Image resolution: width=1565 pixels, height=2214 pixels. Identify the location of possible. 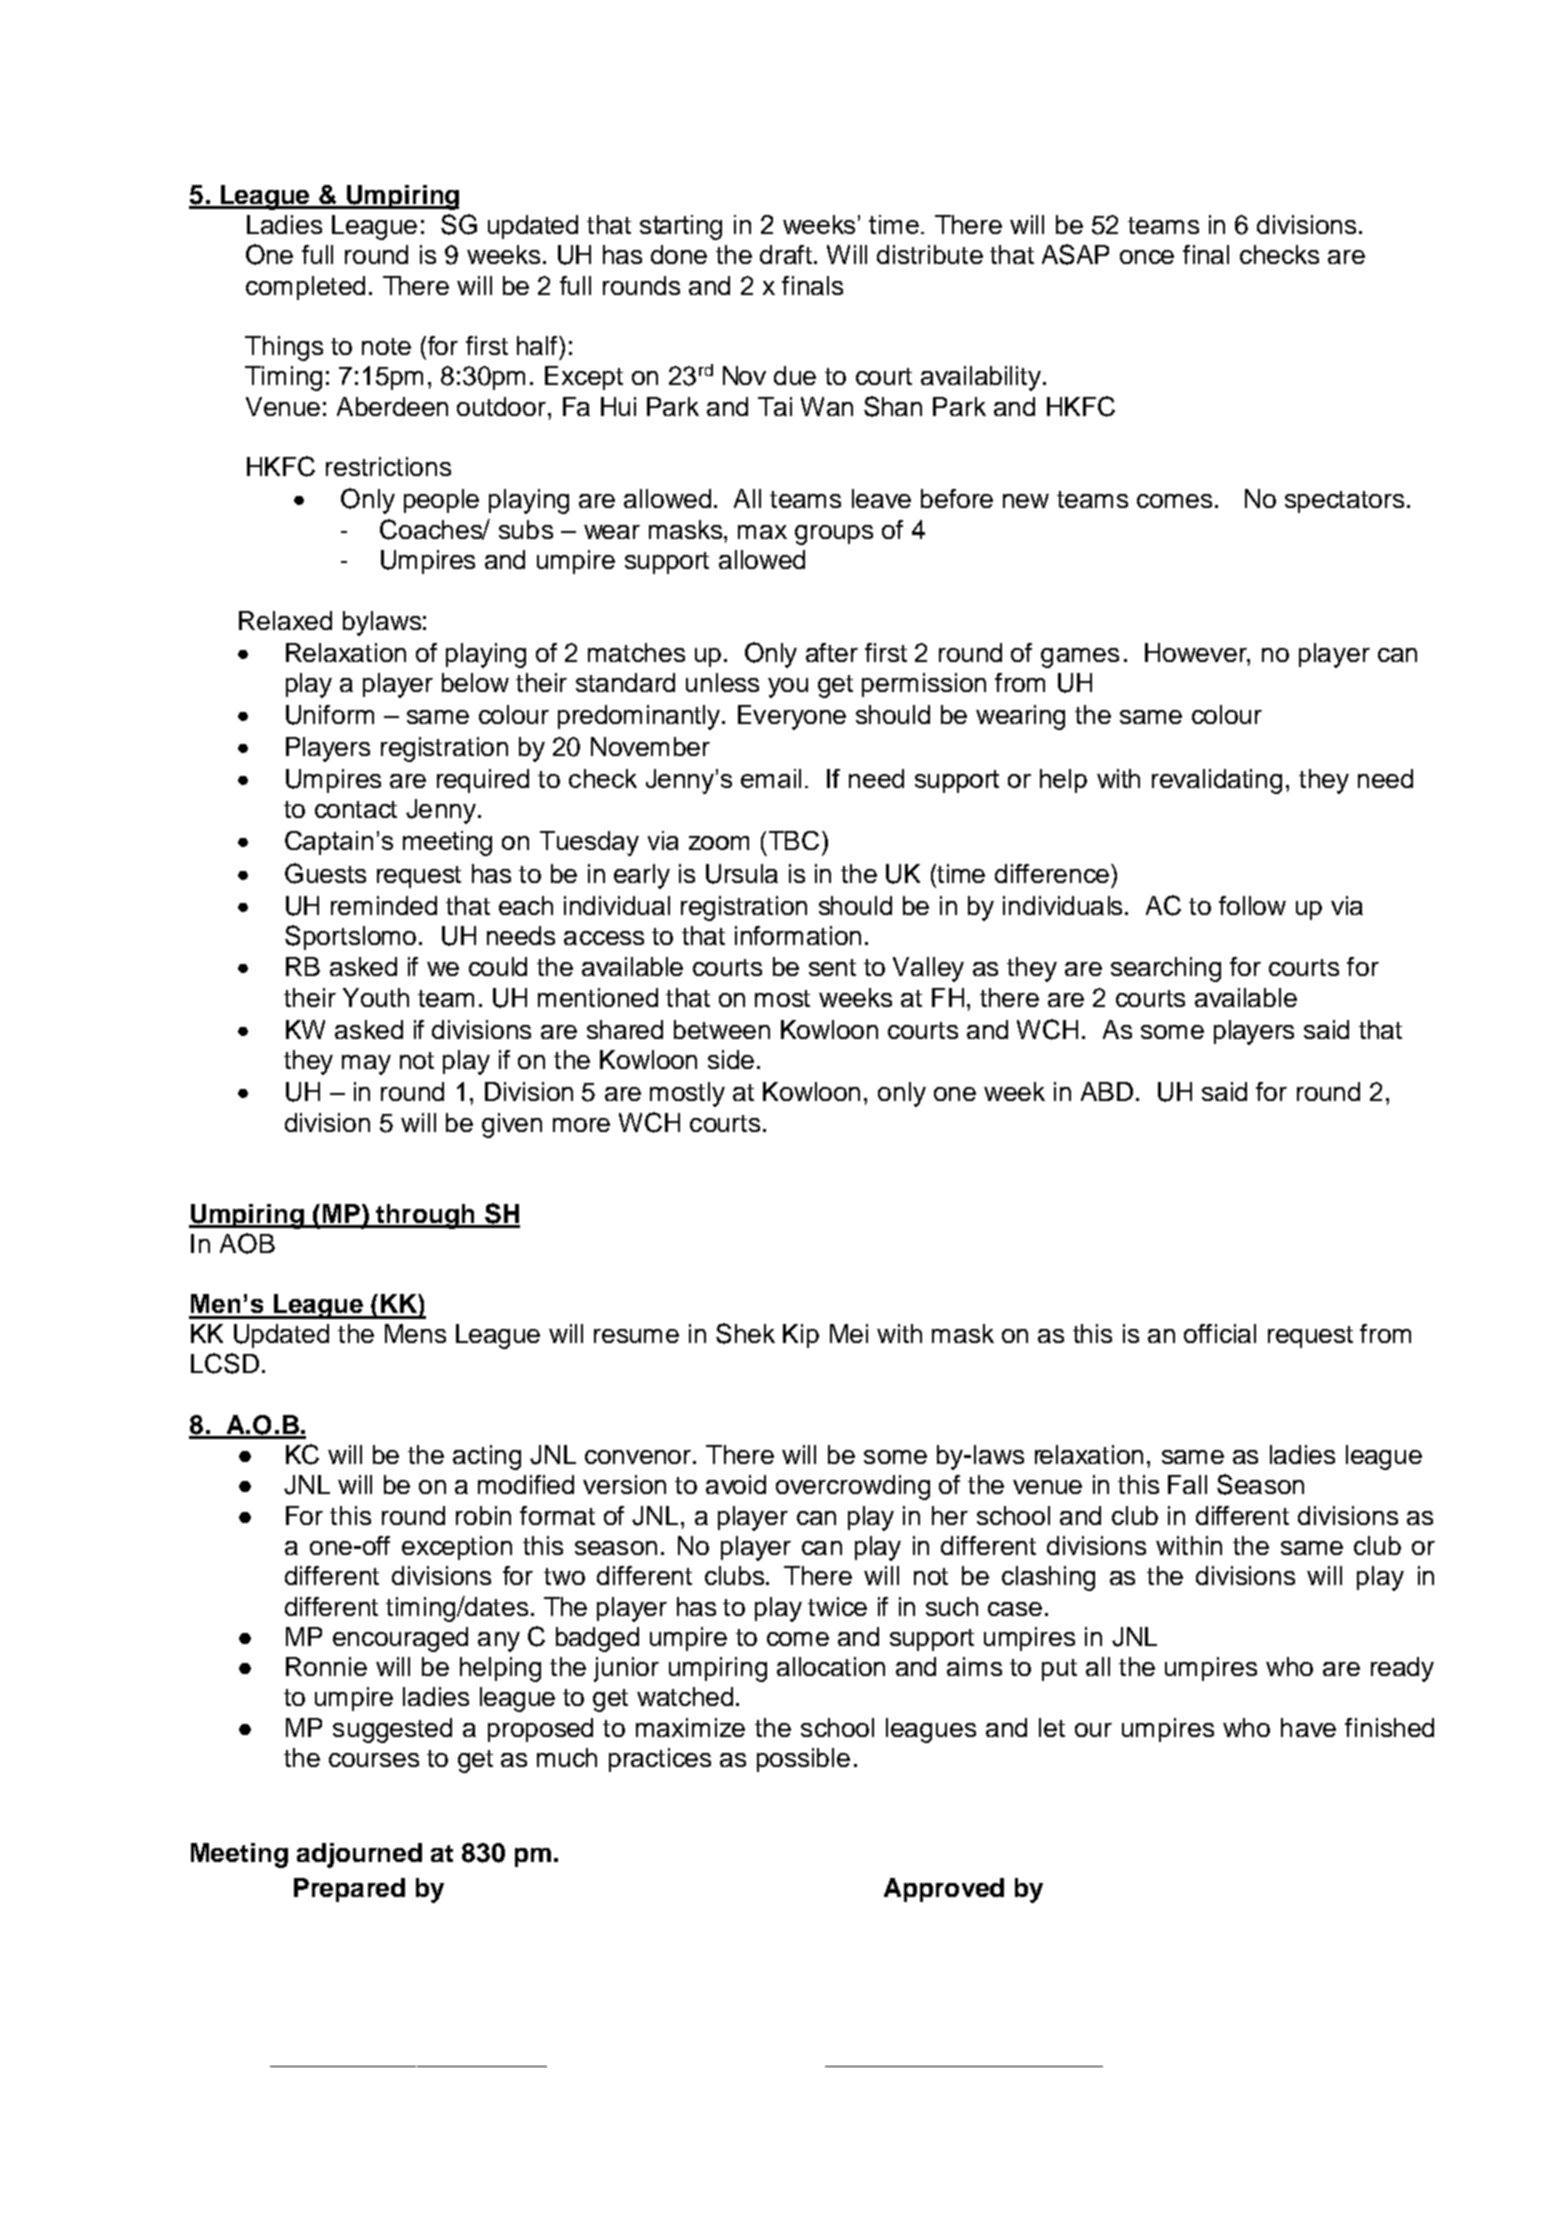
(803, 1760).
